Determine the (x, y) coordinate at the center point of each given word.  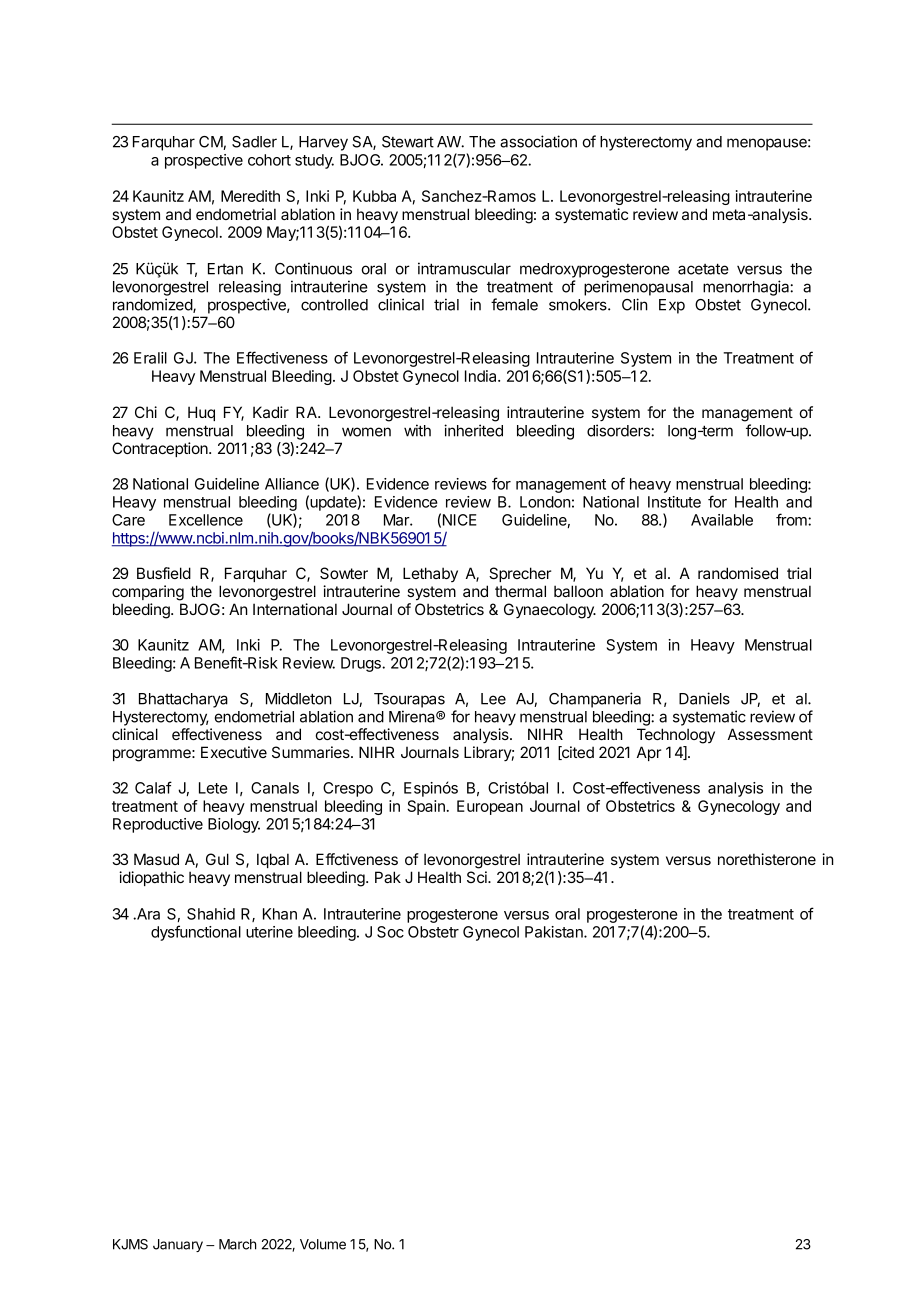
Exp (672, 306)
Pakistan (555, 932)
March (237, 1244)
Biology (234, 825)
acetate (703, 269)
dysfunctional (196, 933)
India (482, 376)
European (490, 807)
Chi (146, 412)
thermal (520, 591)
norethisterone (767, 859)
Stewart (408, 142)
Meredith (250, 196)
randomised (738, 573)
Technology (676, 736)
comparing (148, 593)
